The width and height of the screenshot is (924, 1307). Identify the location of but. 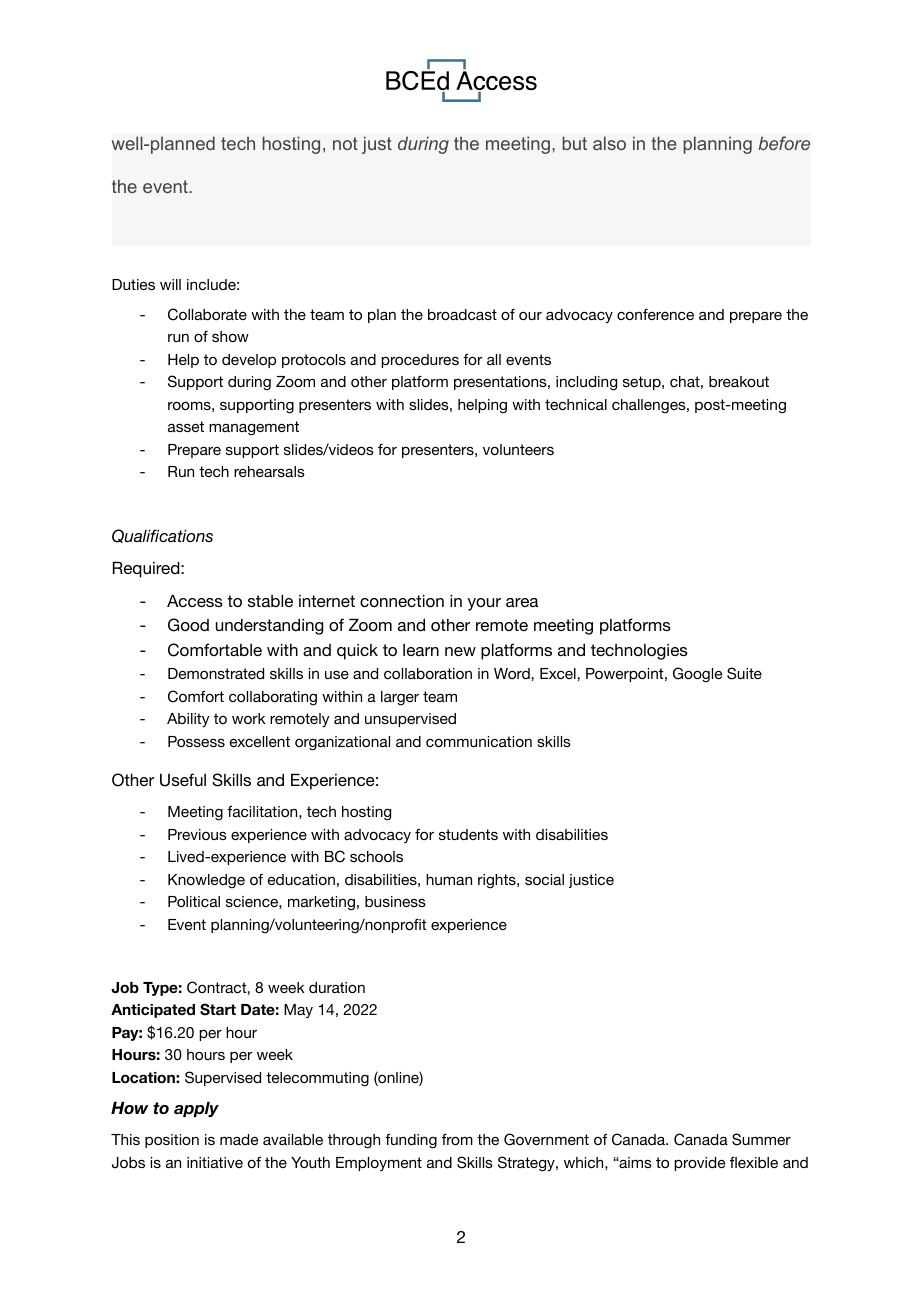
(574, 143).
